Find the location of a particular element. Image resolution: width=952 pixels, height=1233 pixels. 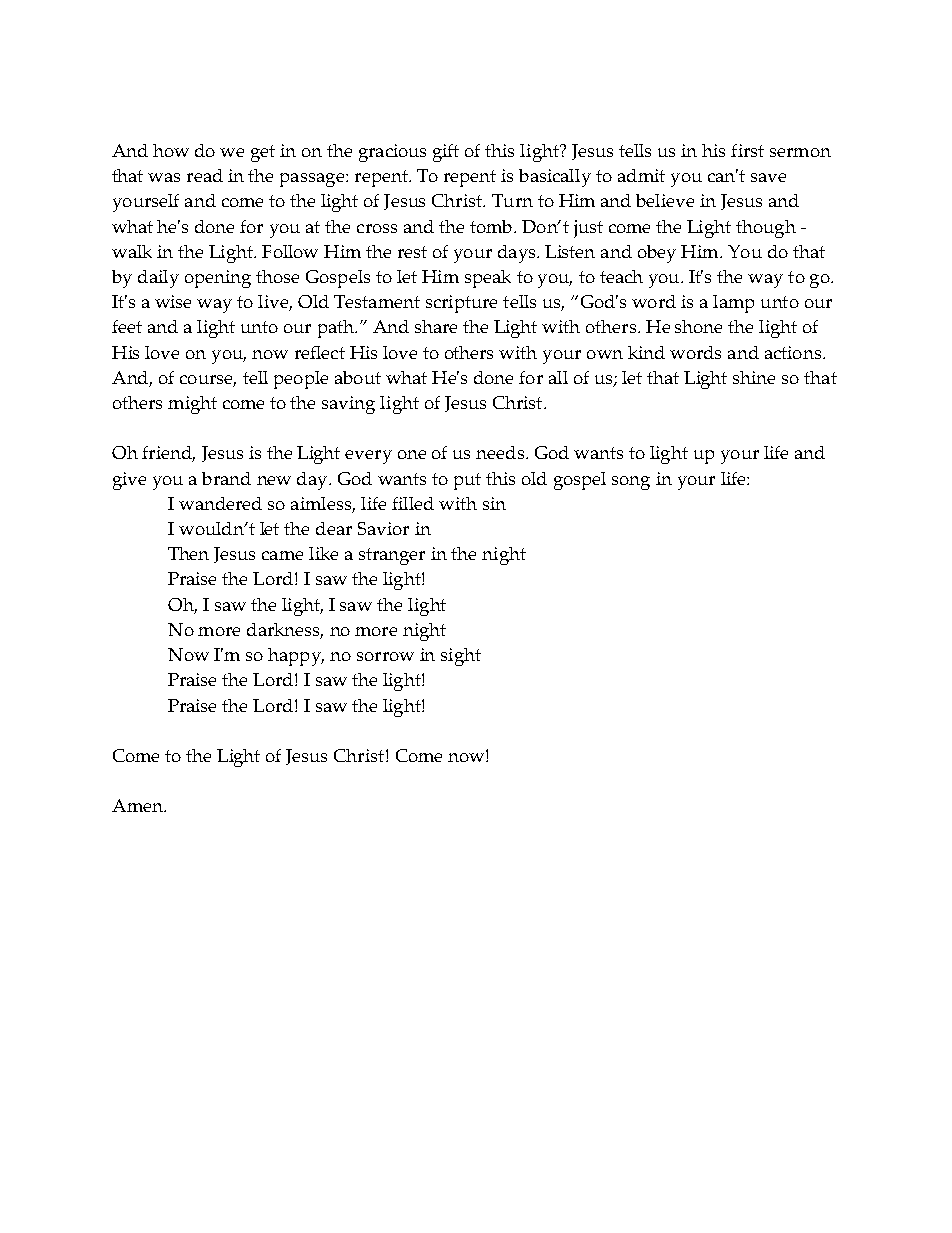

sin is located at coordinates (494, 503).
